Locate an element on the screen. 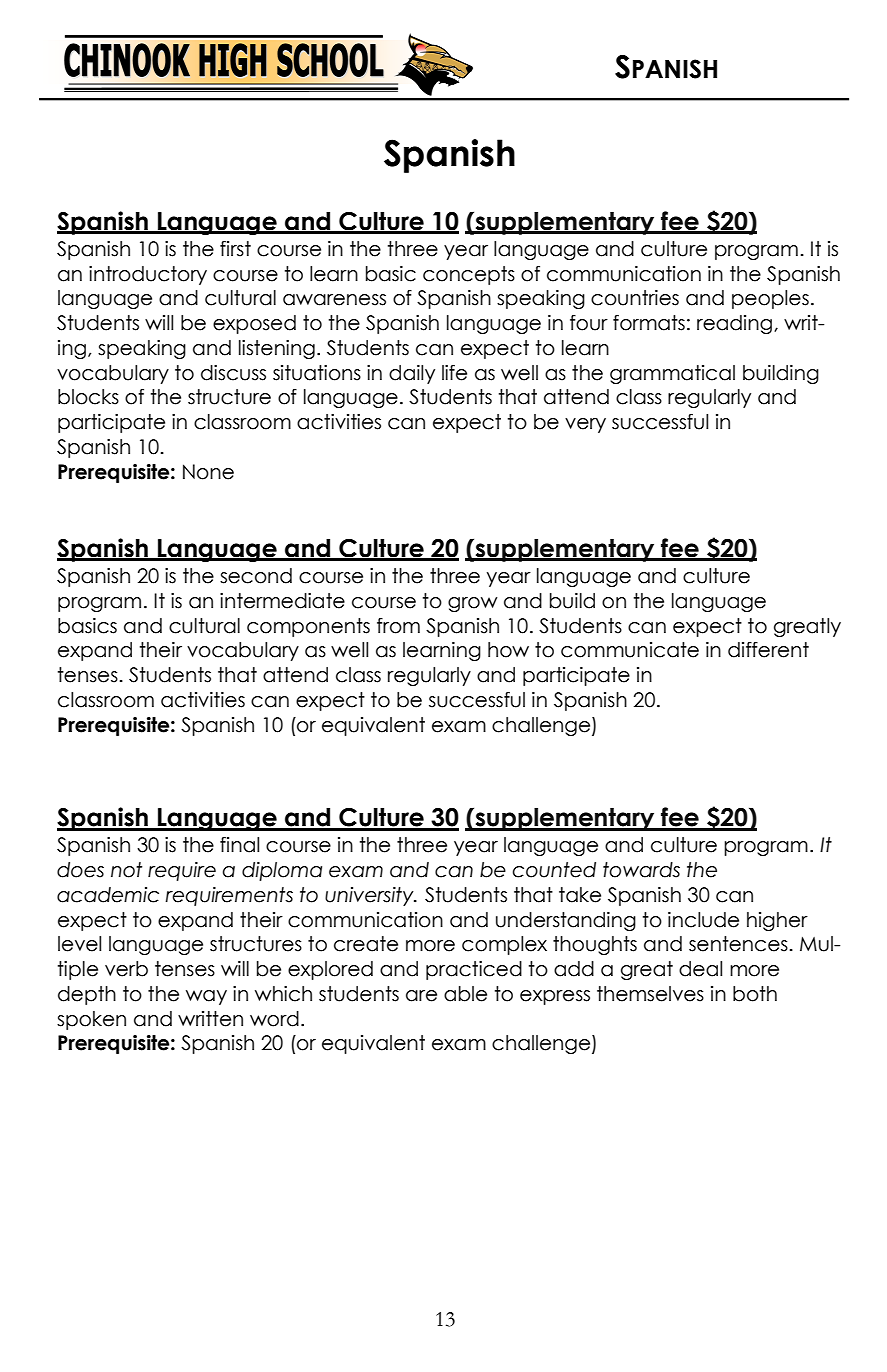 The width and height of the screenshot is (887, 1372). final is located at coordinates (239, 845).
